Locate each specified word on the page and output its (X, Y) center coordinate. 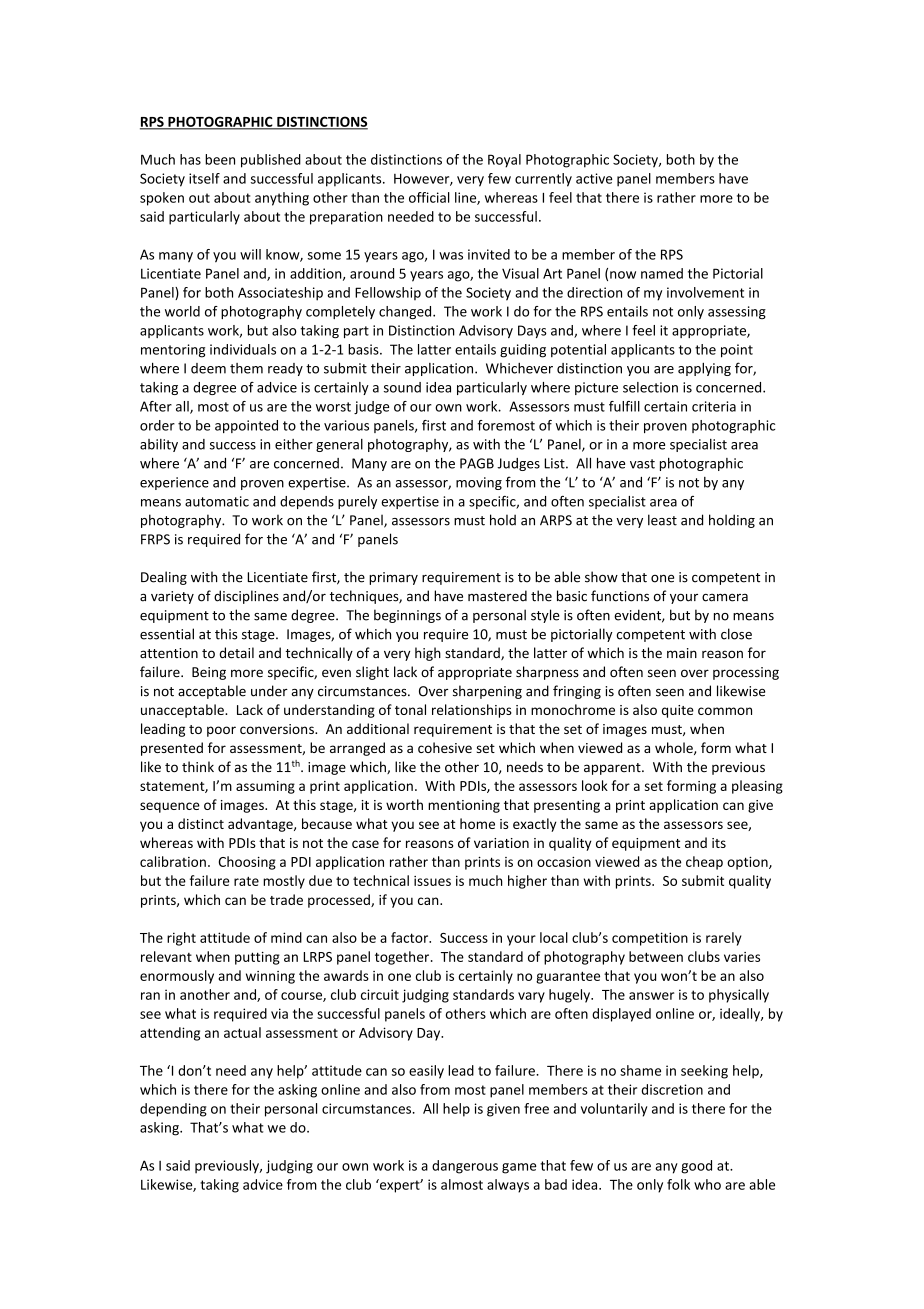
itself (204, 178)
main (682, 653)
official (429, 197)
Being (209, 673)
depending (173, 1110)
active (594, 178)
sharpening (487, 692)
